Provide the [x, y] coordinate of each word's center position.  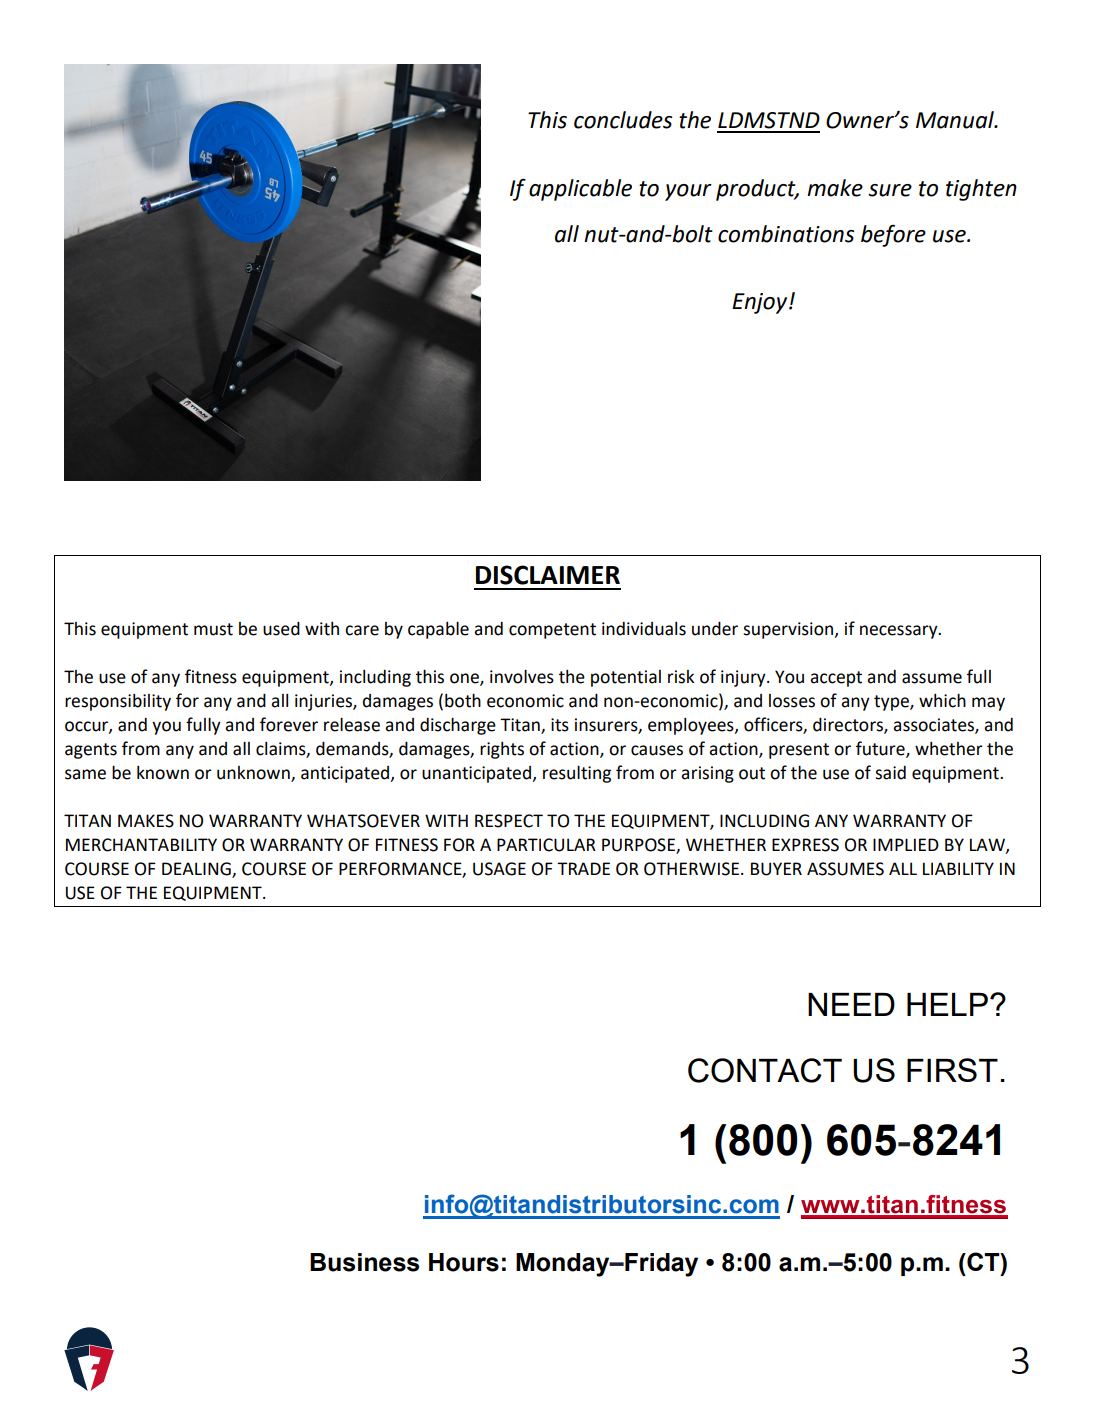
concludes [623, 120]
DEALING [197, 870]
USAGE [499, 869]
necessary [900, 632]
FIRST [952, 1070]
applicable [580, 190]
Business [364, 1262]
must [213, 629]
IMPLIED [906, 844]
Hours [464, 1262]
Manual [956, 120]
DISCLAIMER [548, 575]
